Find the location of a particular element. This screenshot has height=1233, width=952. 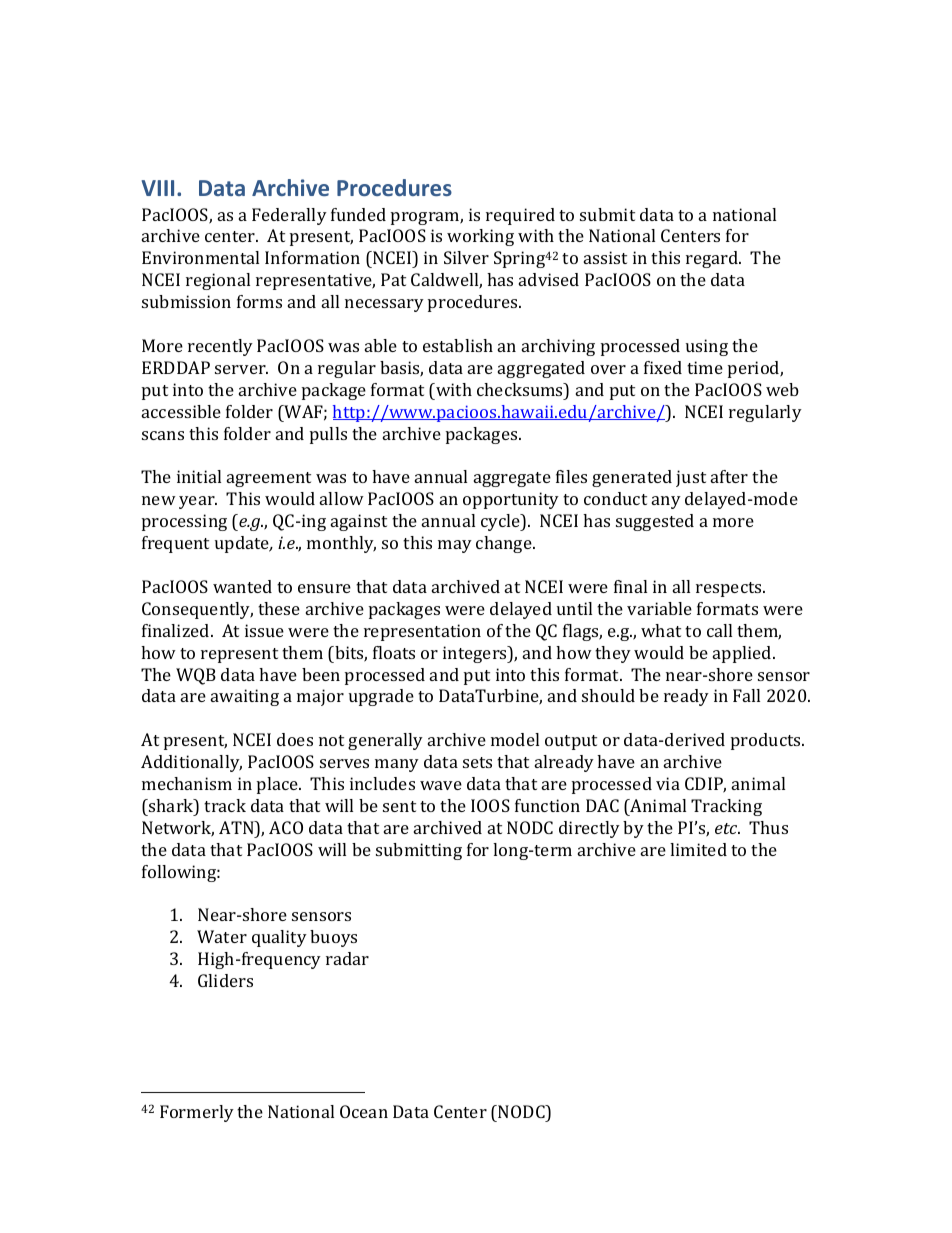

issue is located at coordinates (264, 630).
